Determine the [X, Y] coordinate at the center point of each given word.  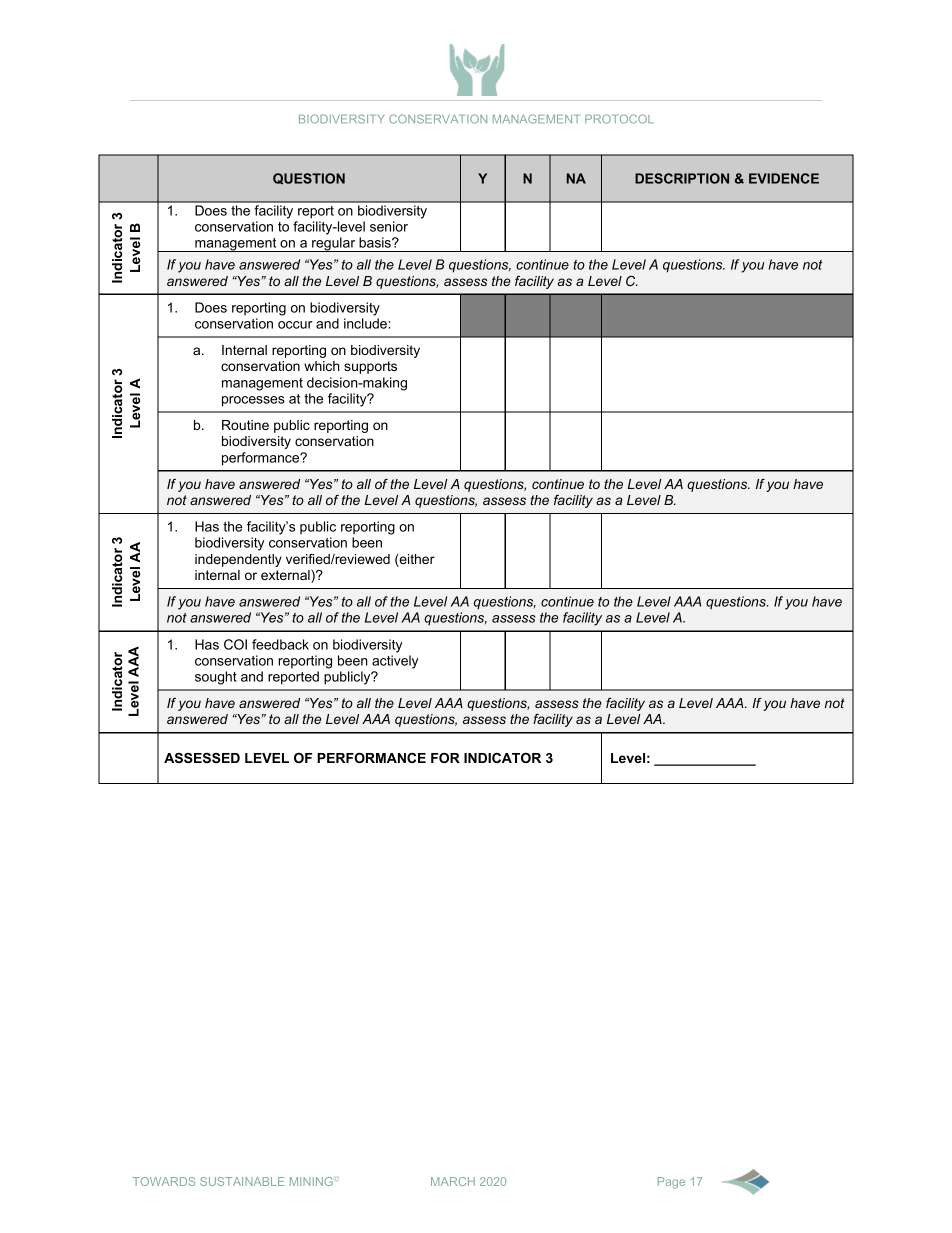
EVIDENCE [784, 178]
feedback [280, 644]
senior [389, 226]
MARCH [453, 1181]
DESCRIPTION [682, 178]
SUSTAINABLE [242, 1181]
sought [216, 678]
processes [253, 401]
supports [370, 367]
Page [671, 1183]
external [286, 576]
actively [395, 662]
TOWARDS [164, 1181]
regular [334, 244]
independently [238, 560]
